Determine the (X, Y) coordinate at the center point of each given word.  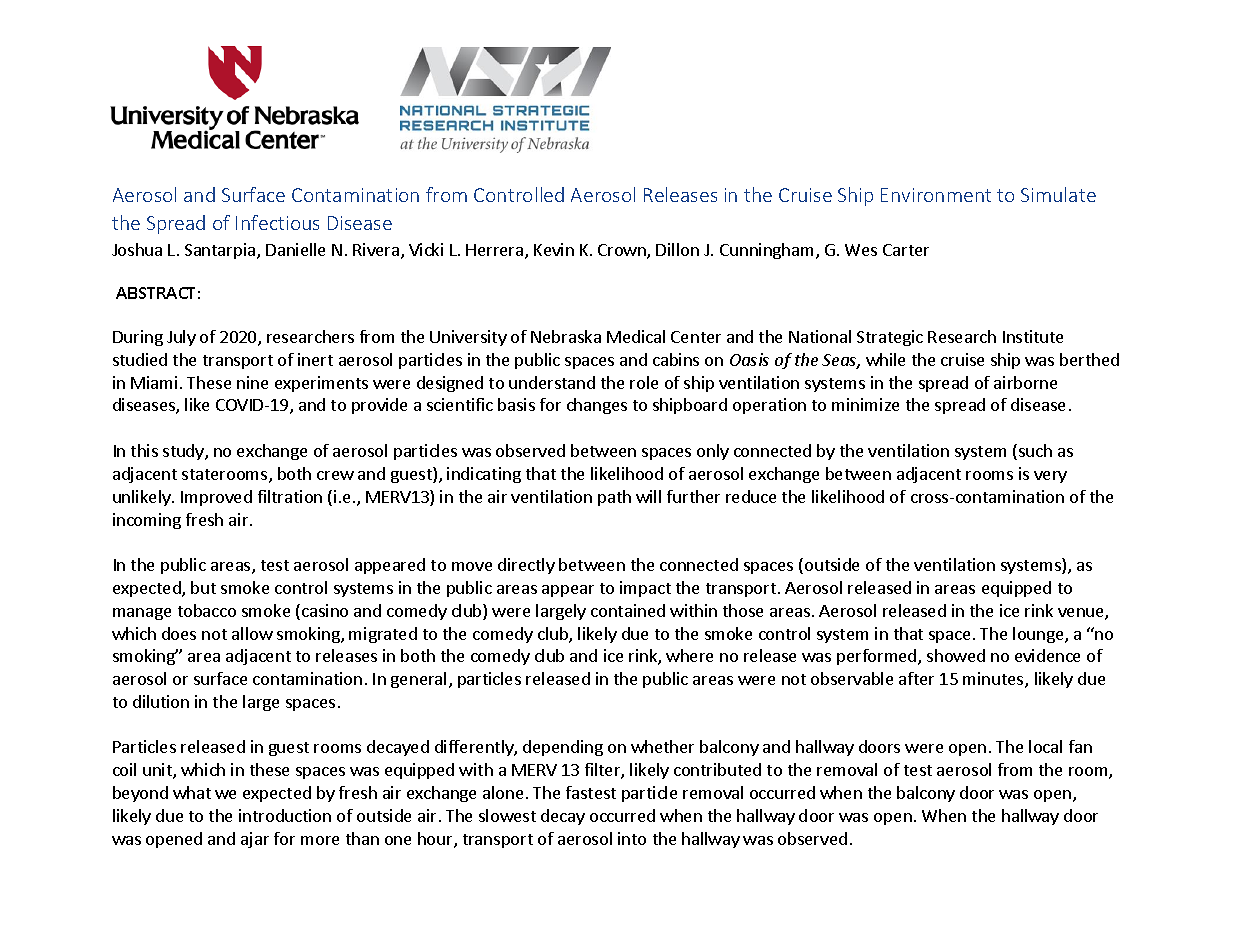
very (1050, 477)
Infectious (277, 222)
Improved (216, 498)
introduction (285, 815)
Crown (623, 251)
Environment (936, 195)
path (614, 498)
